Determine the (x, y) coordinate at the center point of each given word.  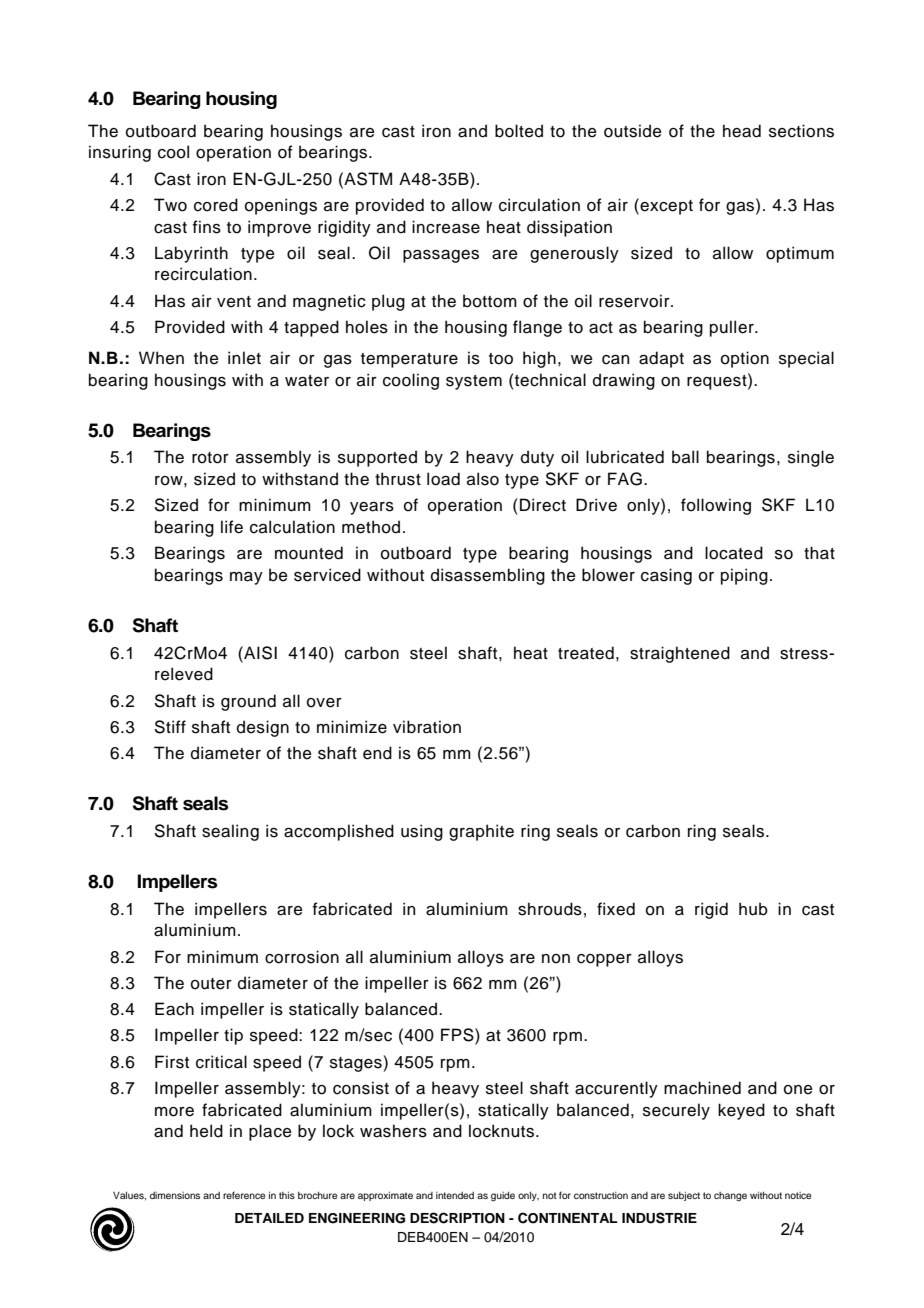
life (232, 527)
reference (244, 1195)
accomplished (339, 832)
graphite (481, 832)
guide (503, 1197)
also (483, 479)
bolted (519, 131)
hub (753, 909)
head (742, 131)
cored (216, 205)
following (716, 506)
